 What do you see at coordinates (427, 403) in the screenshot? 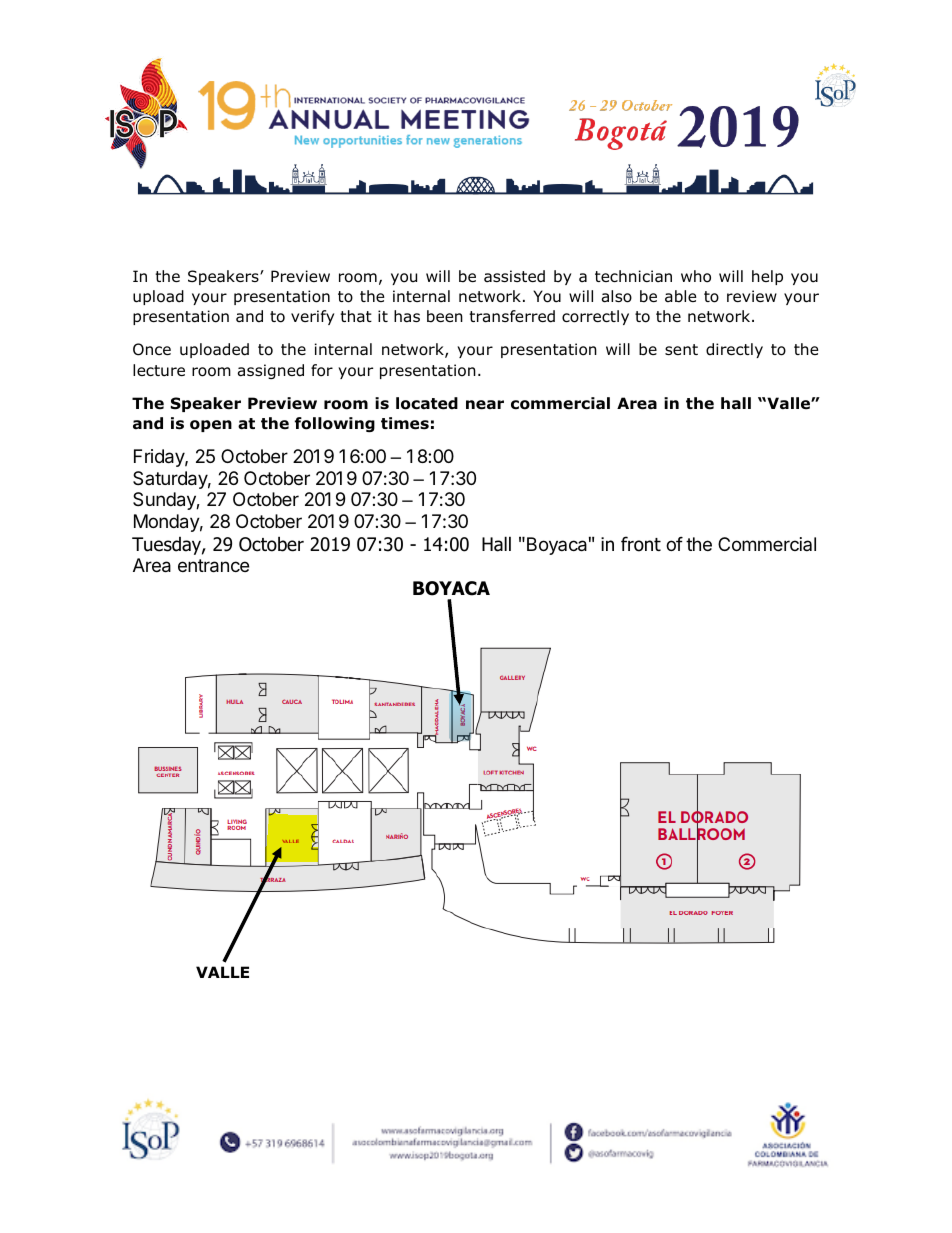
I see `located` at bounding box center [427, 403].
